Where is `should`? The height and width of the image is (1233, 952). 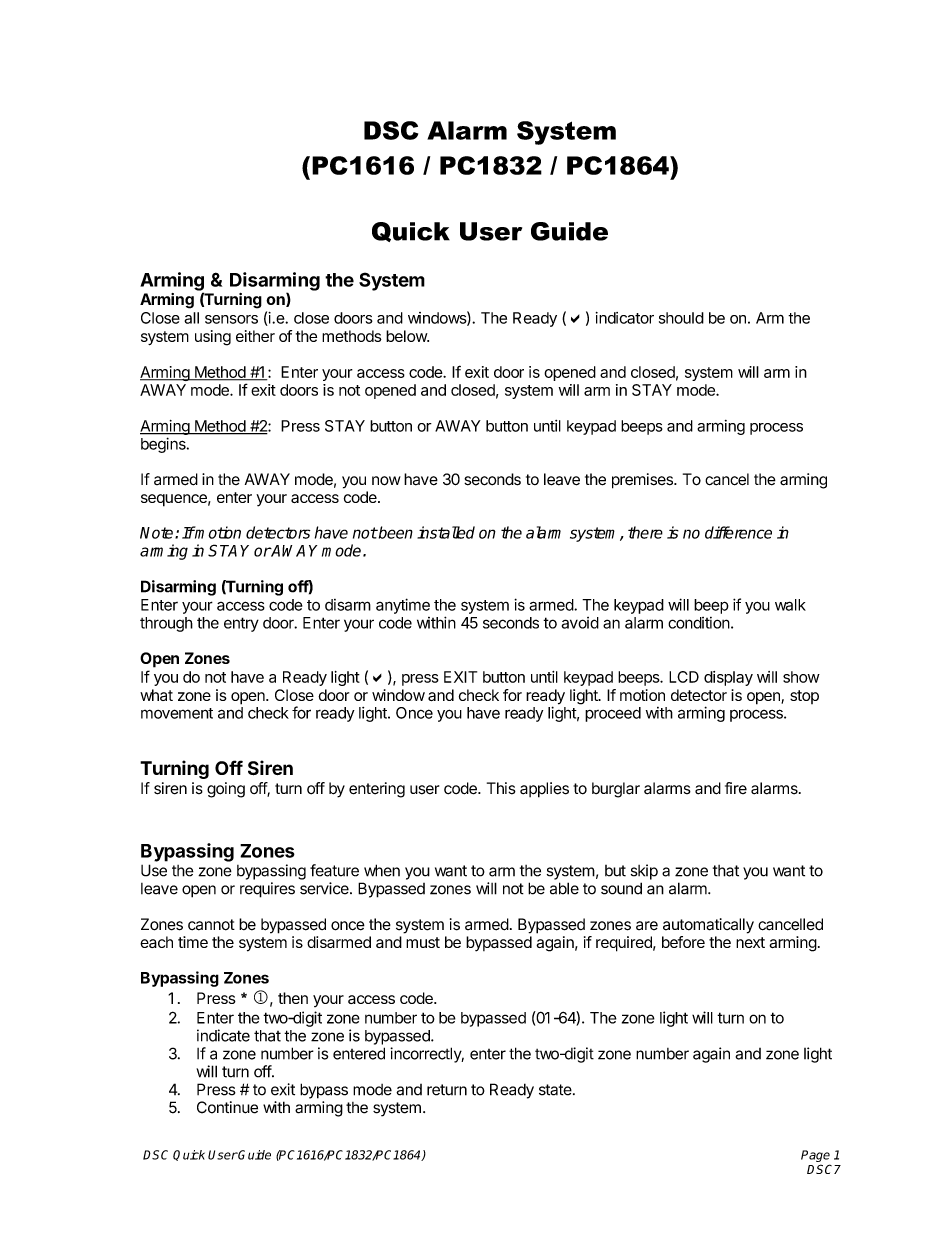 should is located at coordinates (681, 318).
